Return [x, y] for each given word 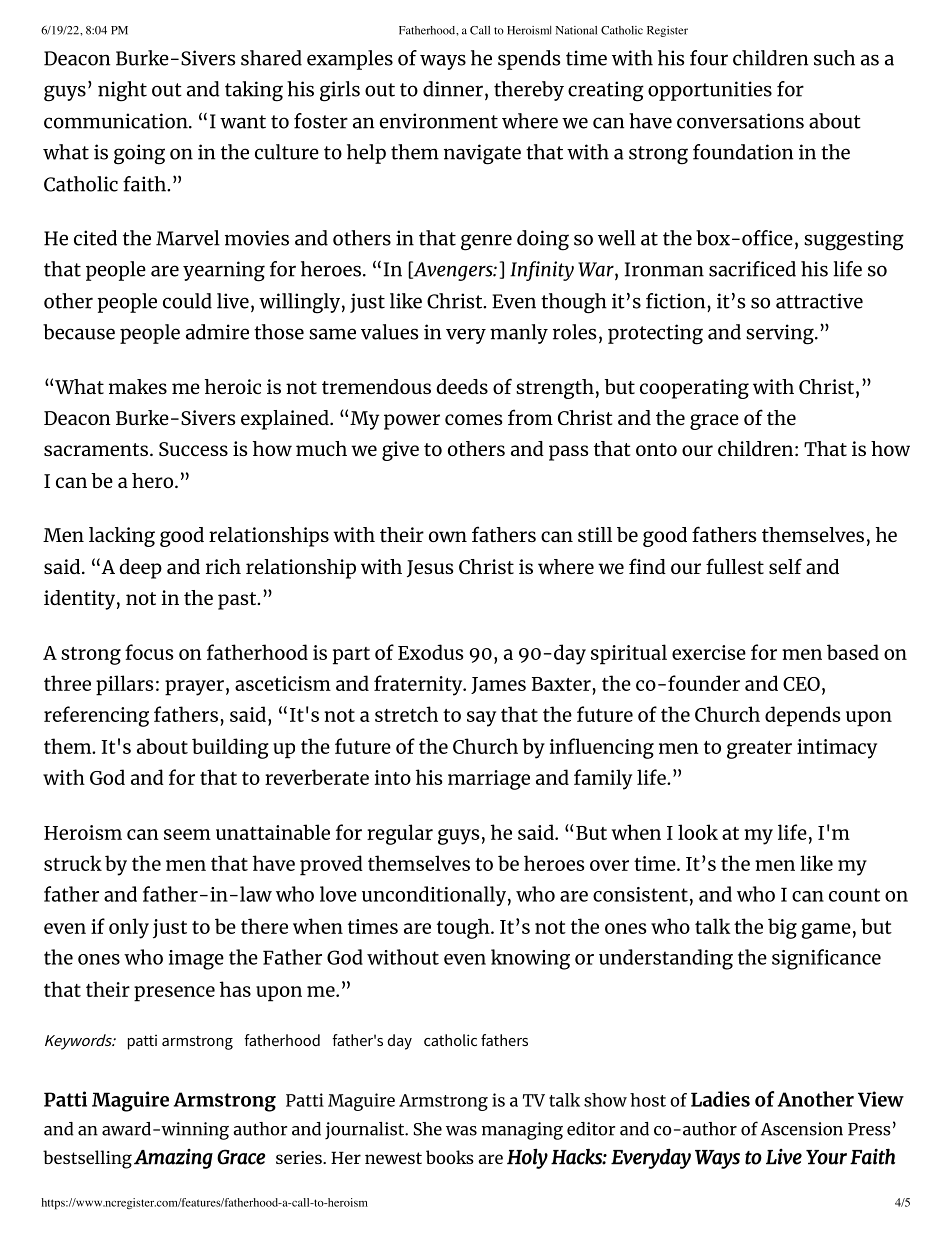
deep [141, 569]
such [834, 58]
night [122, 91]
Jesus [430, 568]
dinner [453, 89]
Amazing [173, 1159]
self [785, 566]
